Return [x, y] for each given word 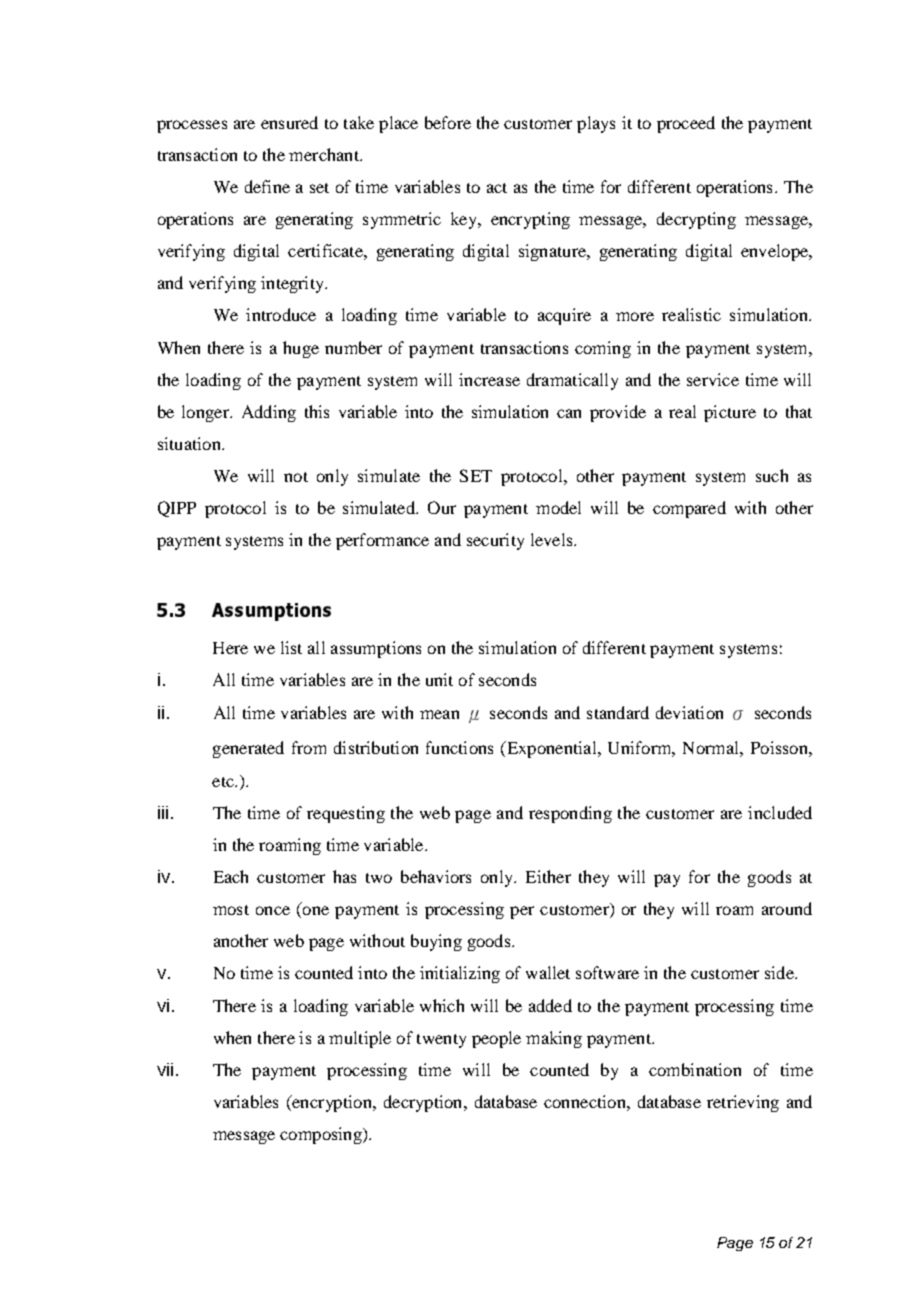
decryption [424, 1103]
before [448, 122]
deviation [689, 712]
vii [165, 1069]
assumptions [376, 649]
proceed [686, 124]
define [267, 186]
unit [439, 679]
